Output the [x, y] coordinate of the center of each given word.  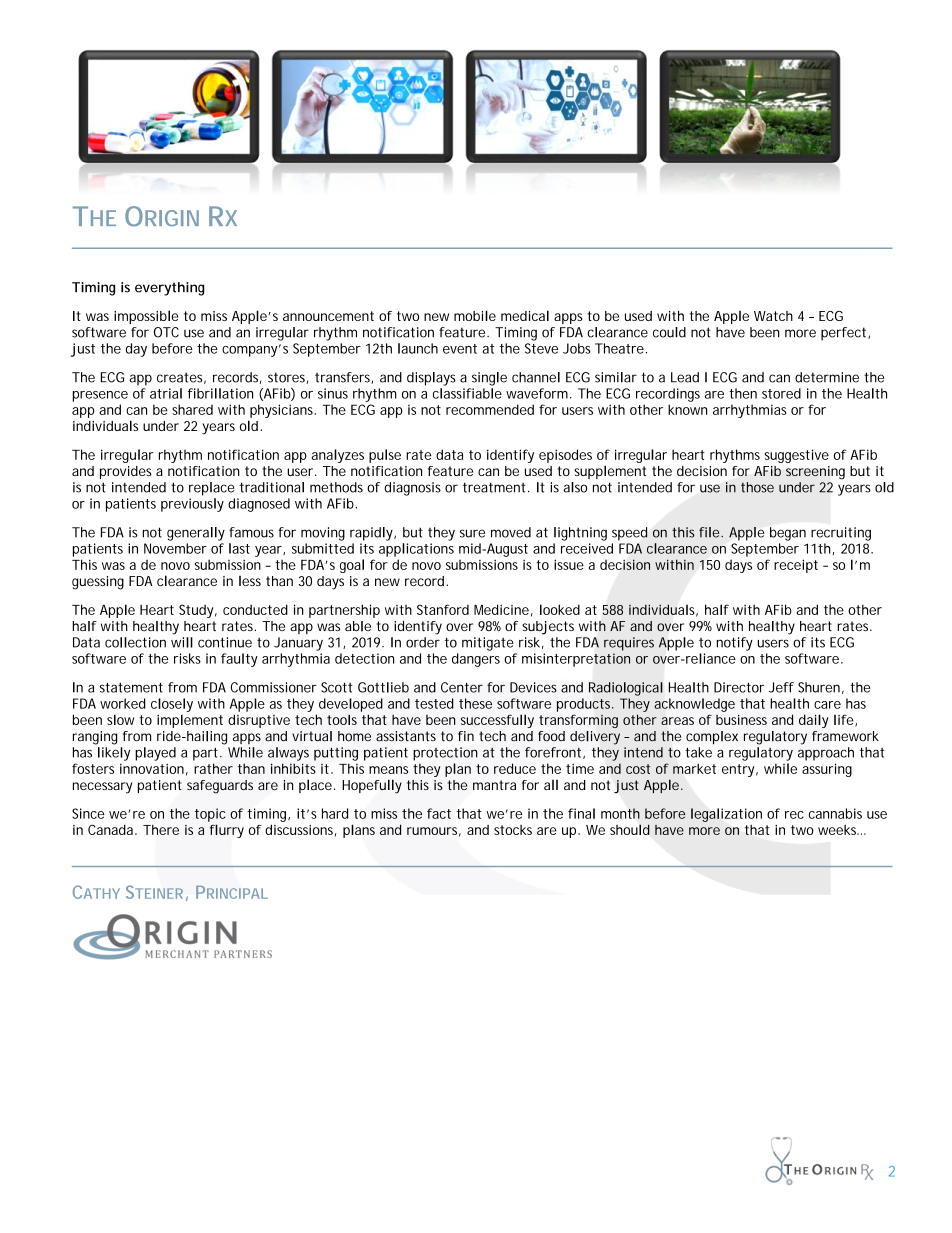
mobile [475, 315]
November [175, 548]
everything [170, 289]
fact [439, 813]
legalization [726, 815]
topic [210, 815]
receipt [796, 566]
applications [416, 550]
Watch [773, 316]
